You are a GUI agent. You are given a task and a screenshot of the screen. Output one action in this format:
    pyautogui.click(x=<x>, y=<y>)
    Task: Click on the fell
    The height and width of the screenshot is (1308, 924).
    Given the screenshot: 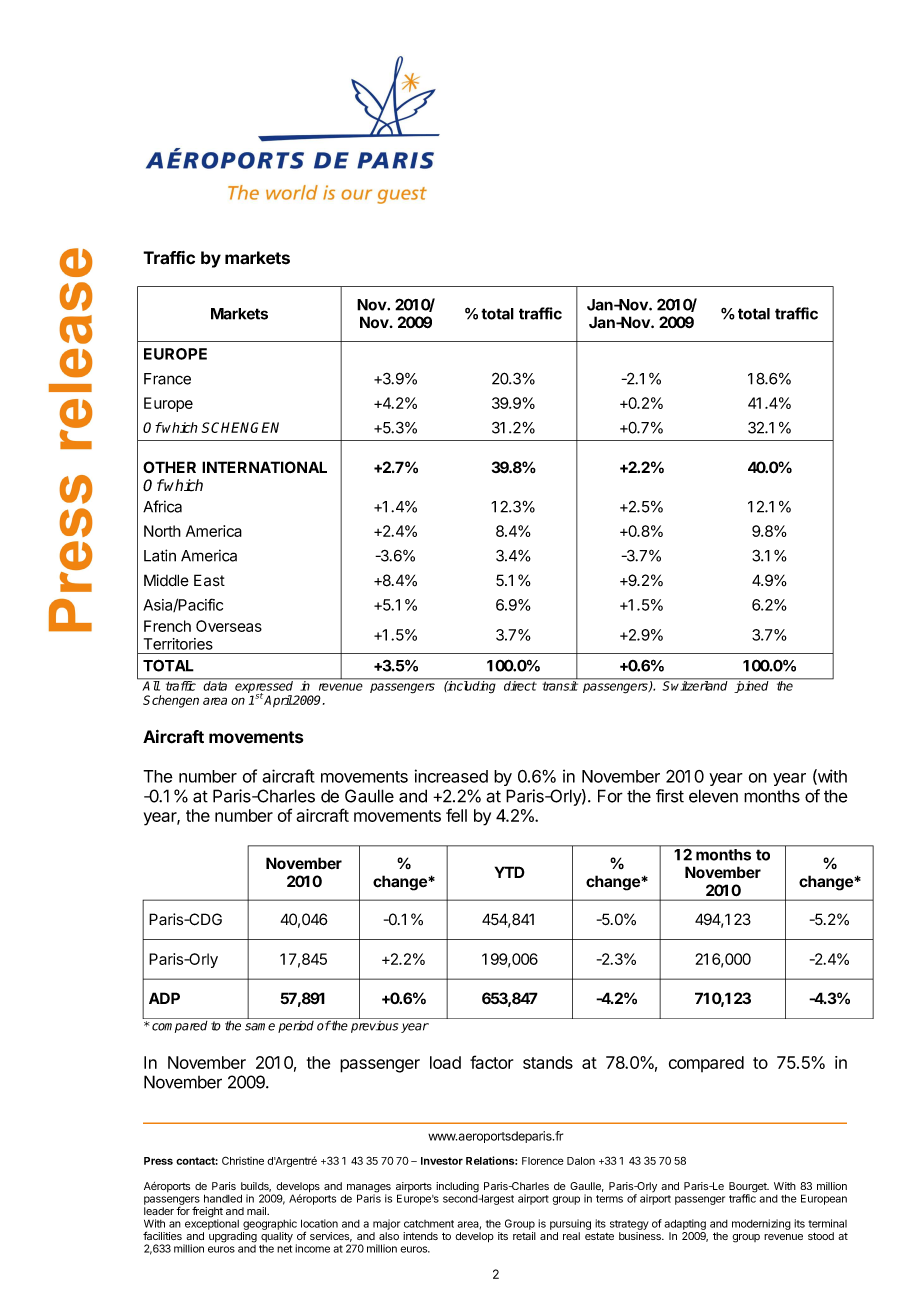 What is the action you would take?
    pyautogui.click(x=456, y=815)
